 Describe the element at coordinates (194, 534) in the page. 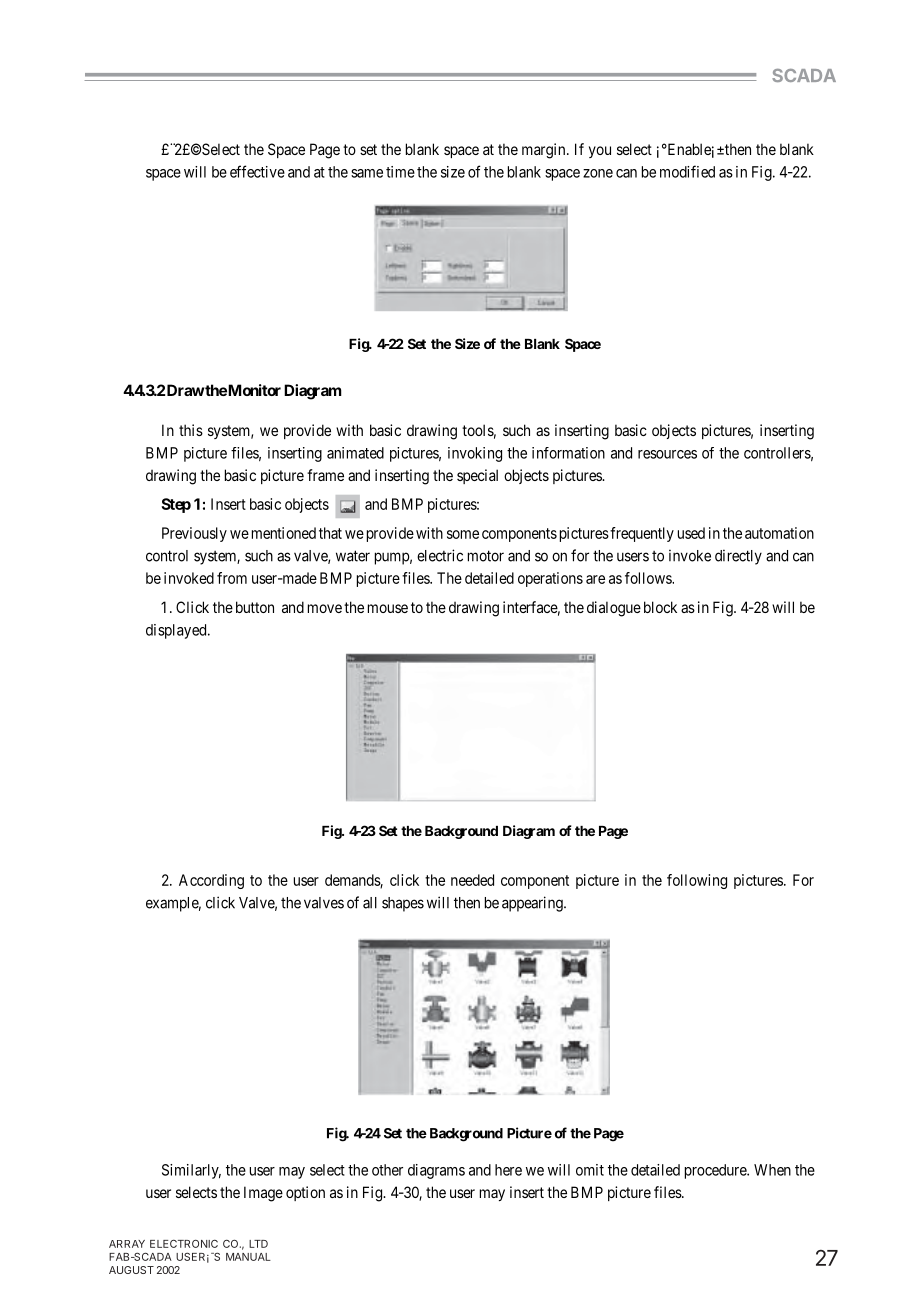

I see `Previously` at that location.
